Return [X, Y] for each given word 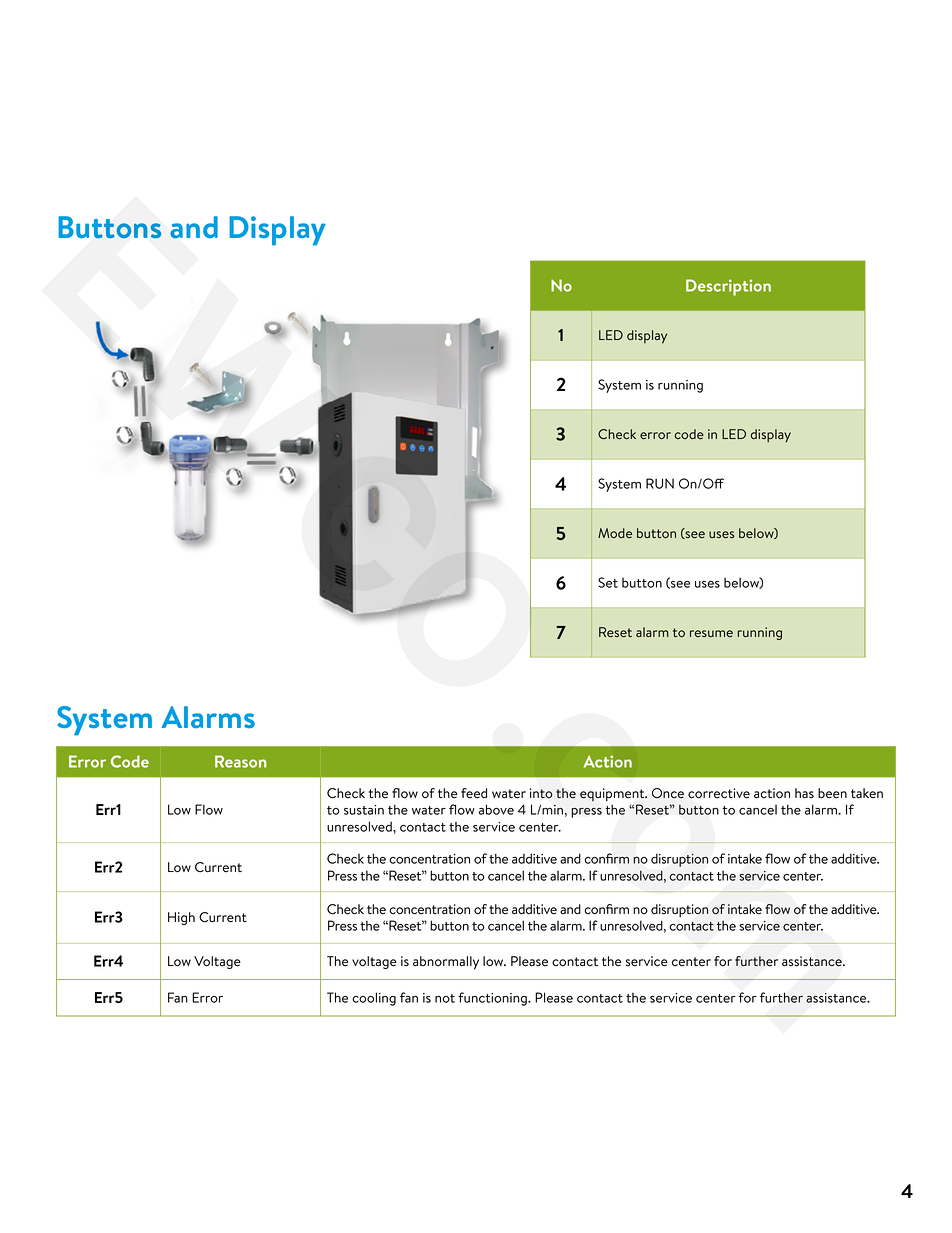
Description [728, 287]
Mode [615, 533]
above [496, 809]
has [804, 793]
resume [711, 633]
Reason [241, 761]
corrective [719, 793]
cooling [374, 999]
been [832, 793]
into [541, 793]
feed [474, 793]
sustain [364, 810]
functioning [493, 999]
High [181, 918]
